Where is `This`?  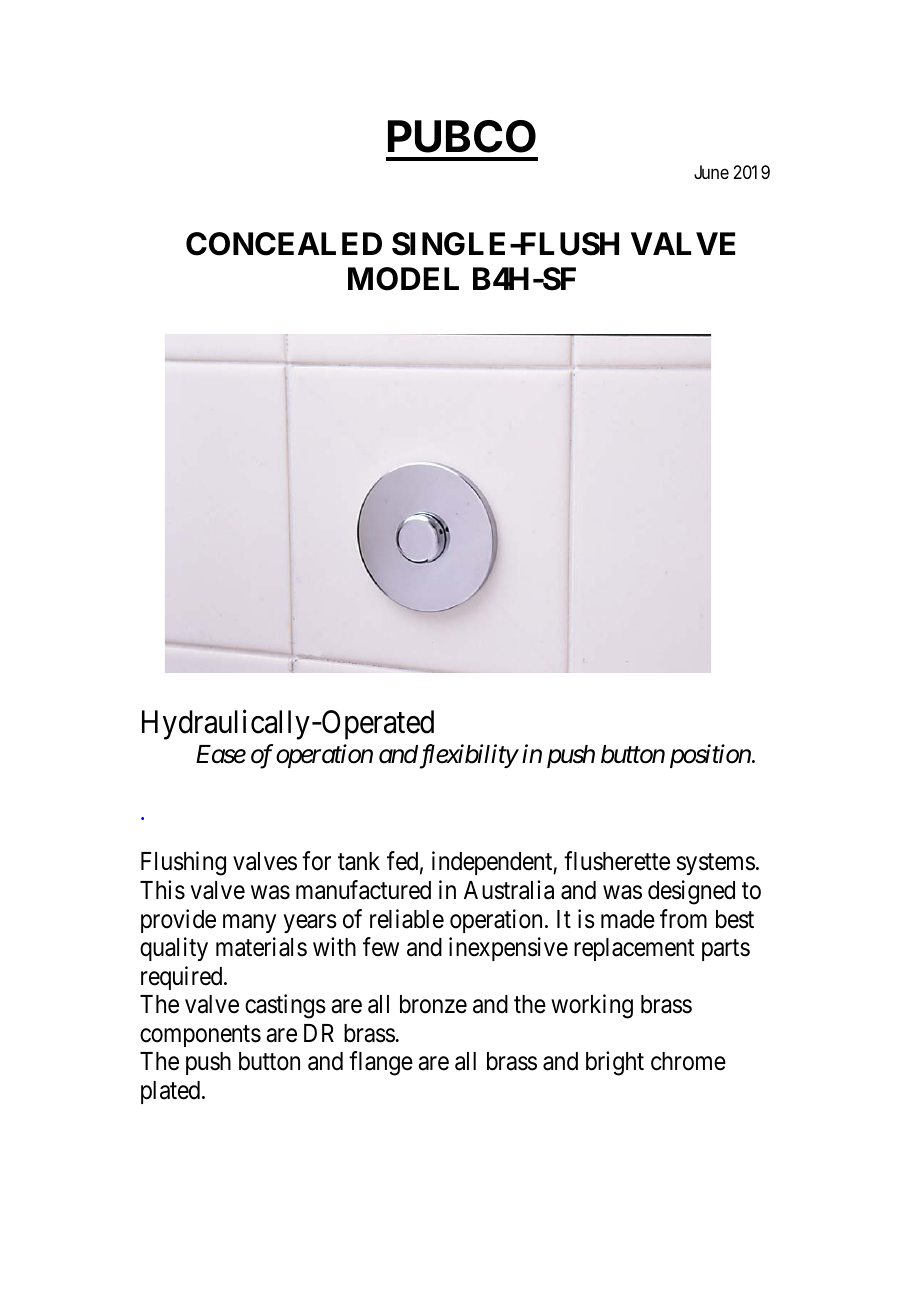 This is located at coordinates (162, 890).
